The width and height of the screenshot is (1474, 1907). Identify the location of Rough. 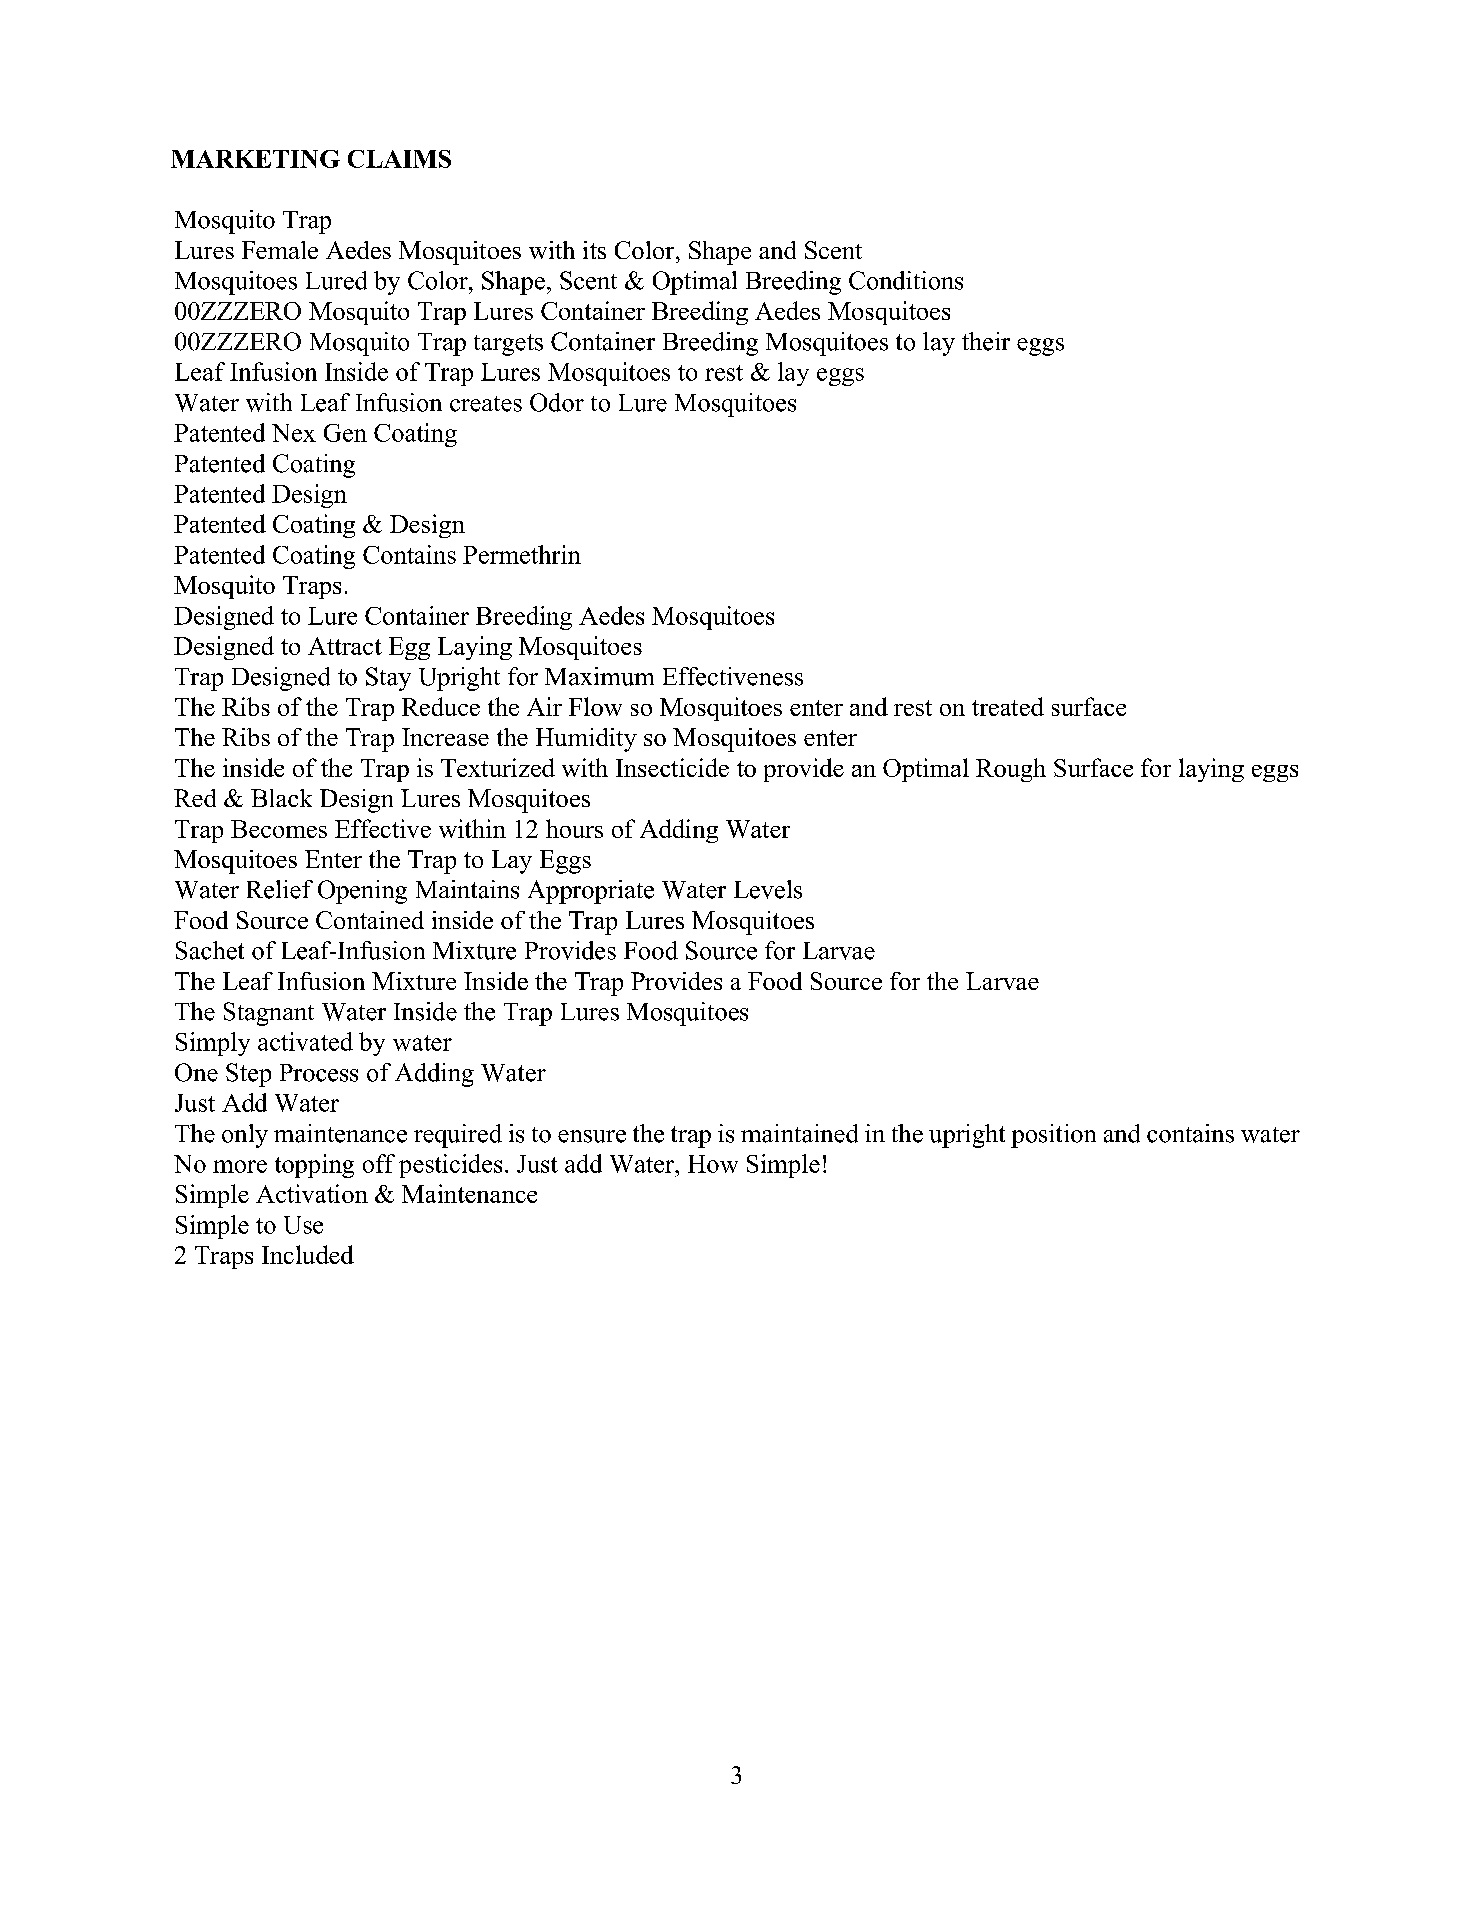
(1011, 770).
